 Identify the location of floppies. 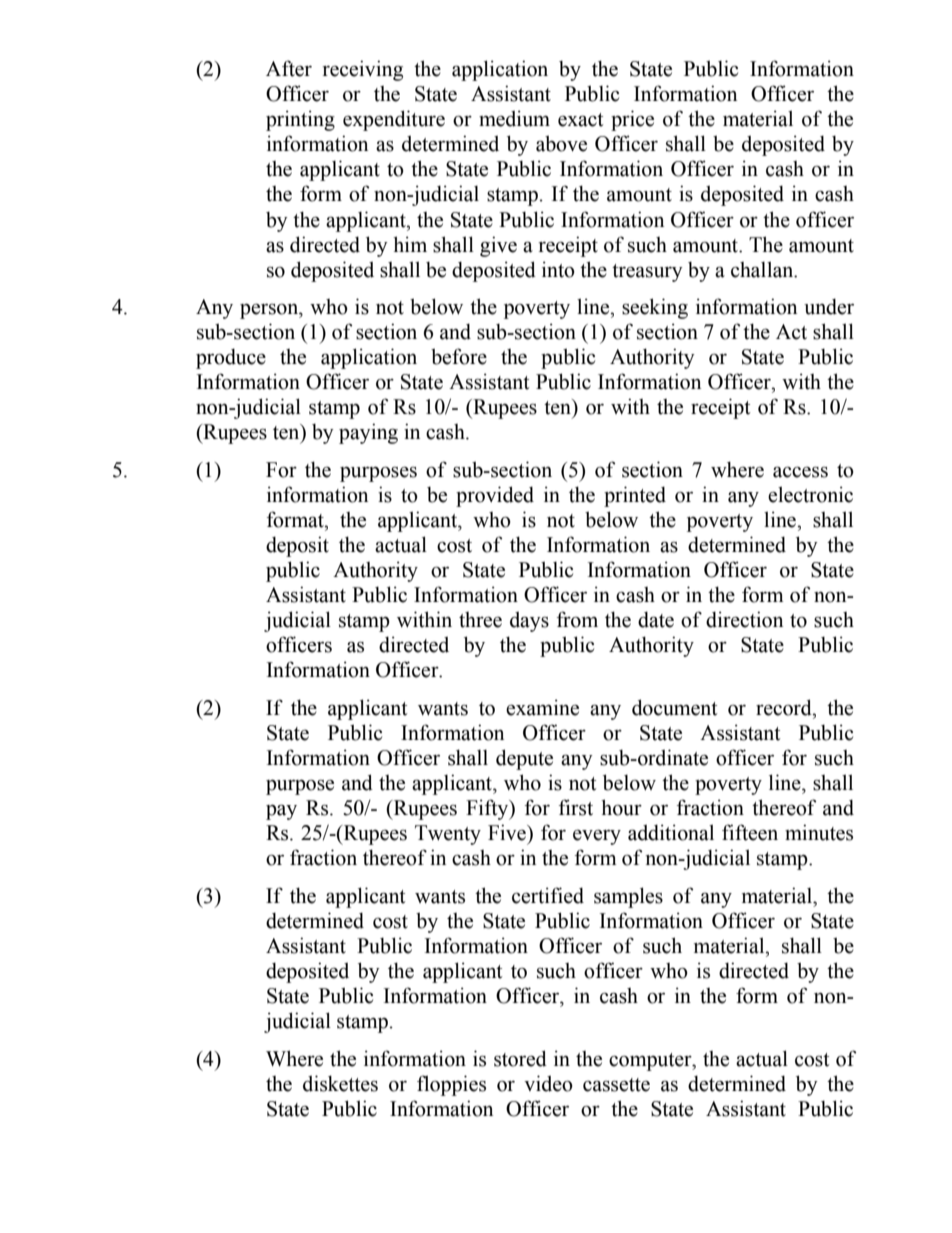
(451, 1085).
